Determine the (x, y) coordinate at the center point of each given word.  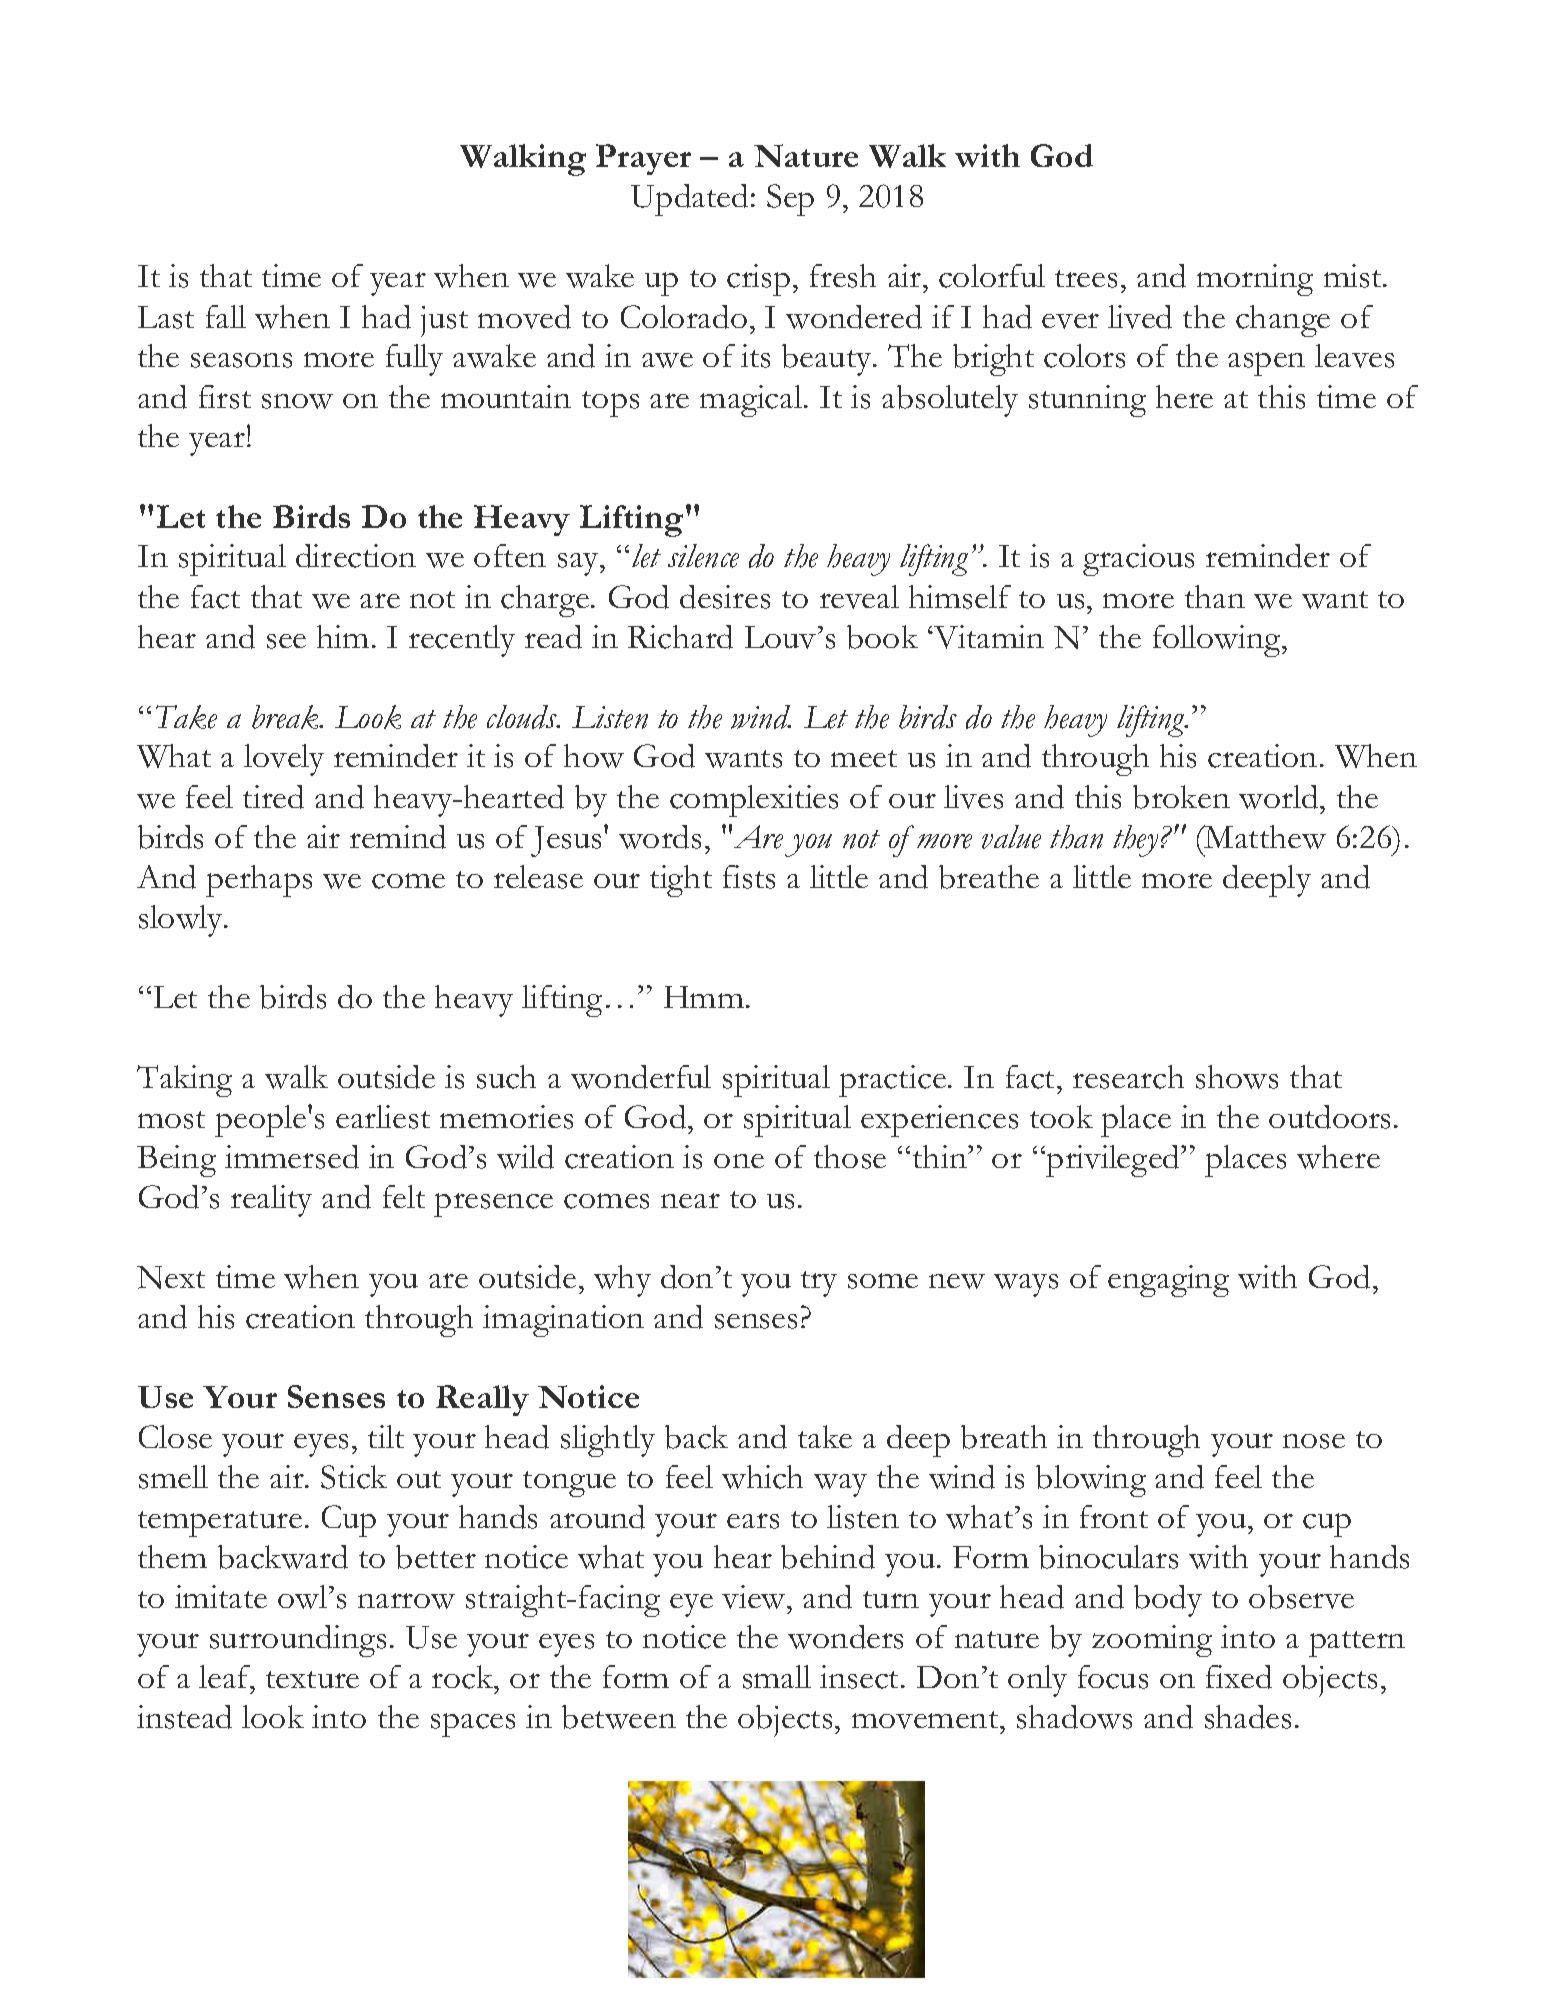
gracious (1138, 560)
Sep (790, 200)
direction (356, 556)
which (762, 1477)
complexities (754, 801)
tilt (386, 1436)
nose (1314, 1441)
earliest (383, 1117)
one (739, 1161)
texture (312, 1679)
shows (1237, 1077)
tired (273, 797)
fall (226, 316)
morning (1255, 280)
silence (703, 556)
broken (1181, 797)
